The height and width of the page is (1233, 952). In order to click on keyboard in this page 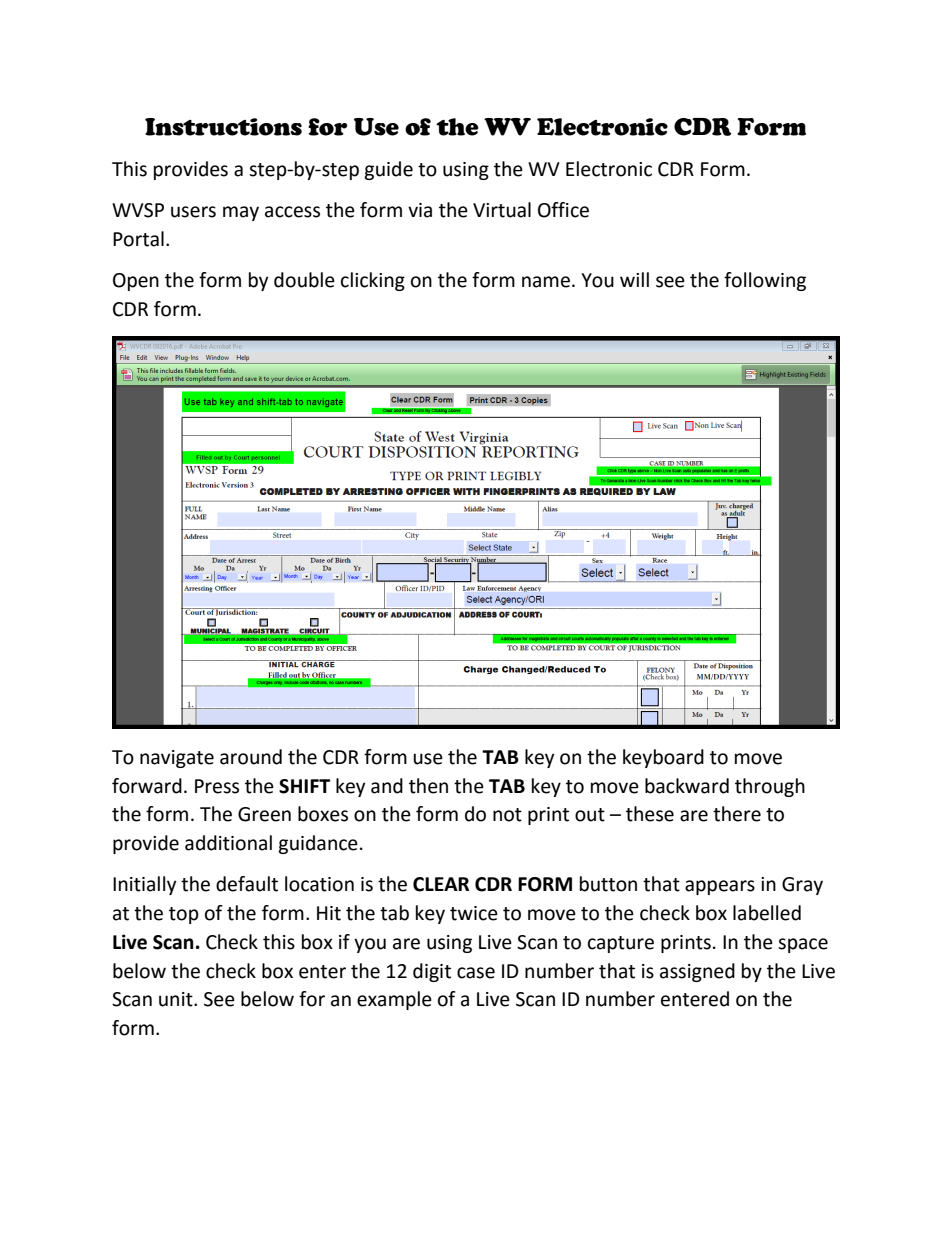, I will do `click(663, 758)`.
